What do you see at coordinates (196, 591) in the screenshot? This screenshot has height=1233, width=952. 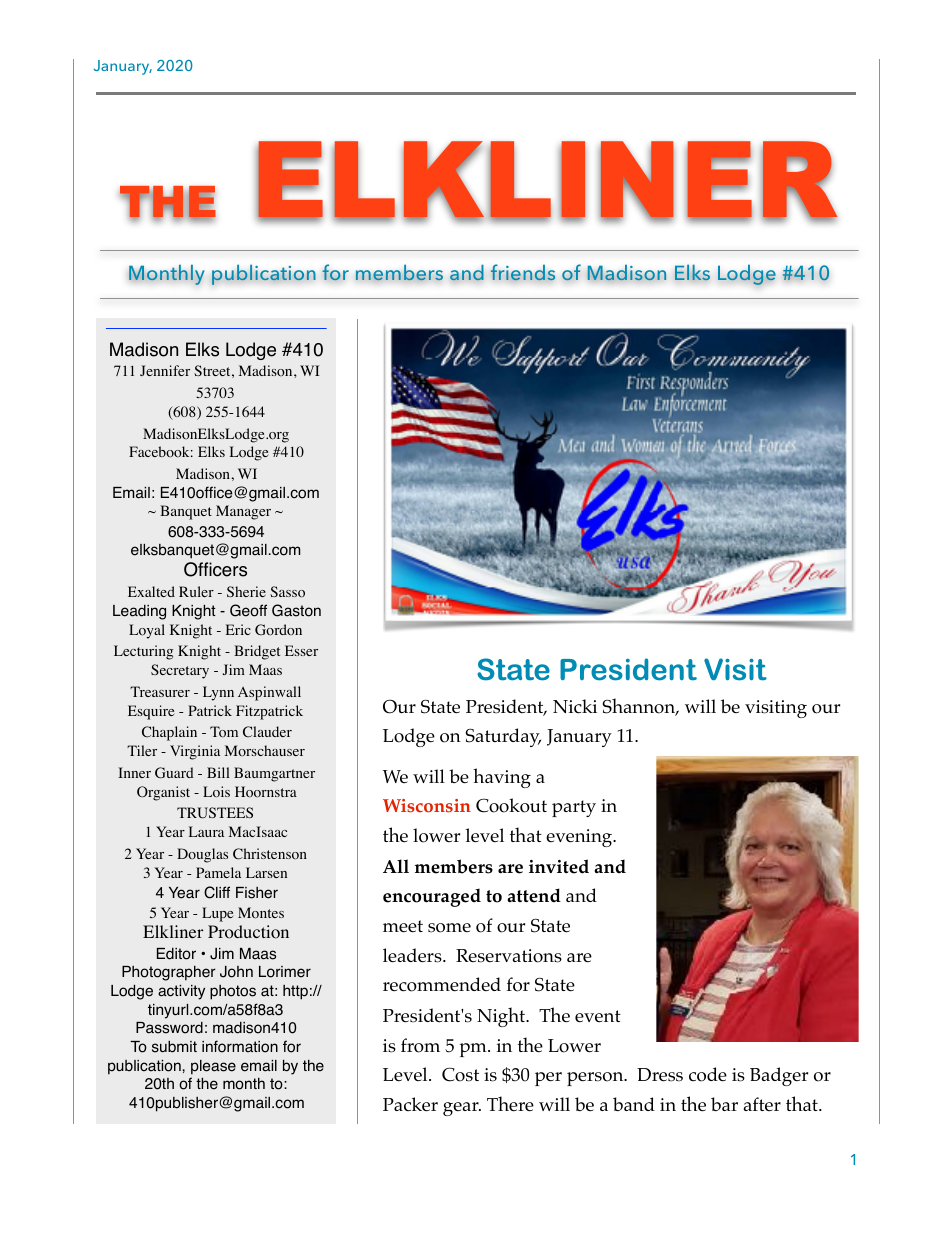 I see `Ruler` at bounding box center [196, 591].
